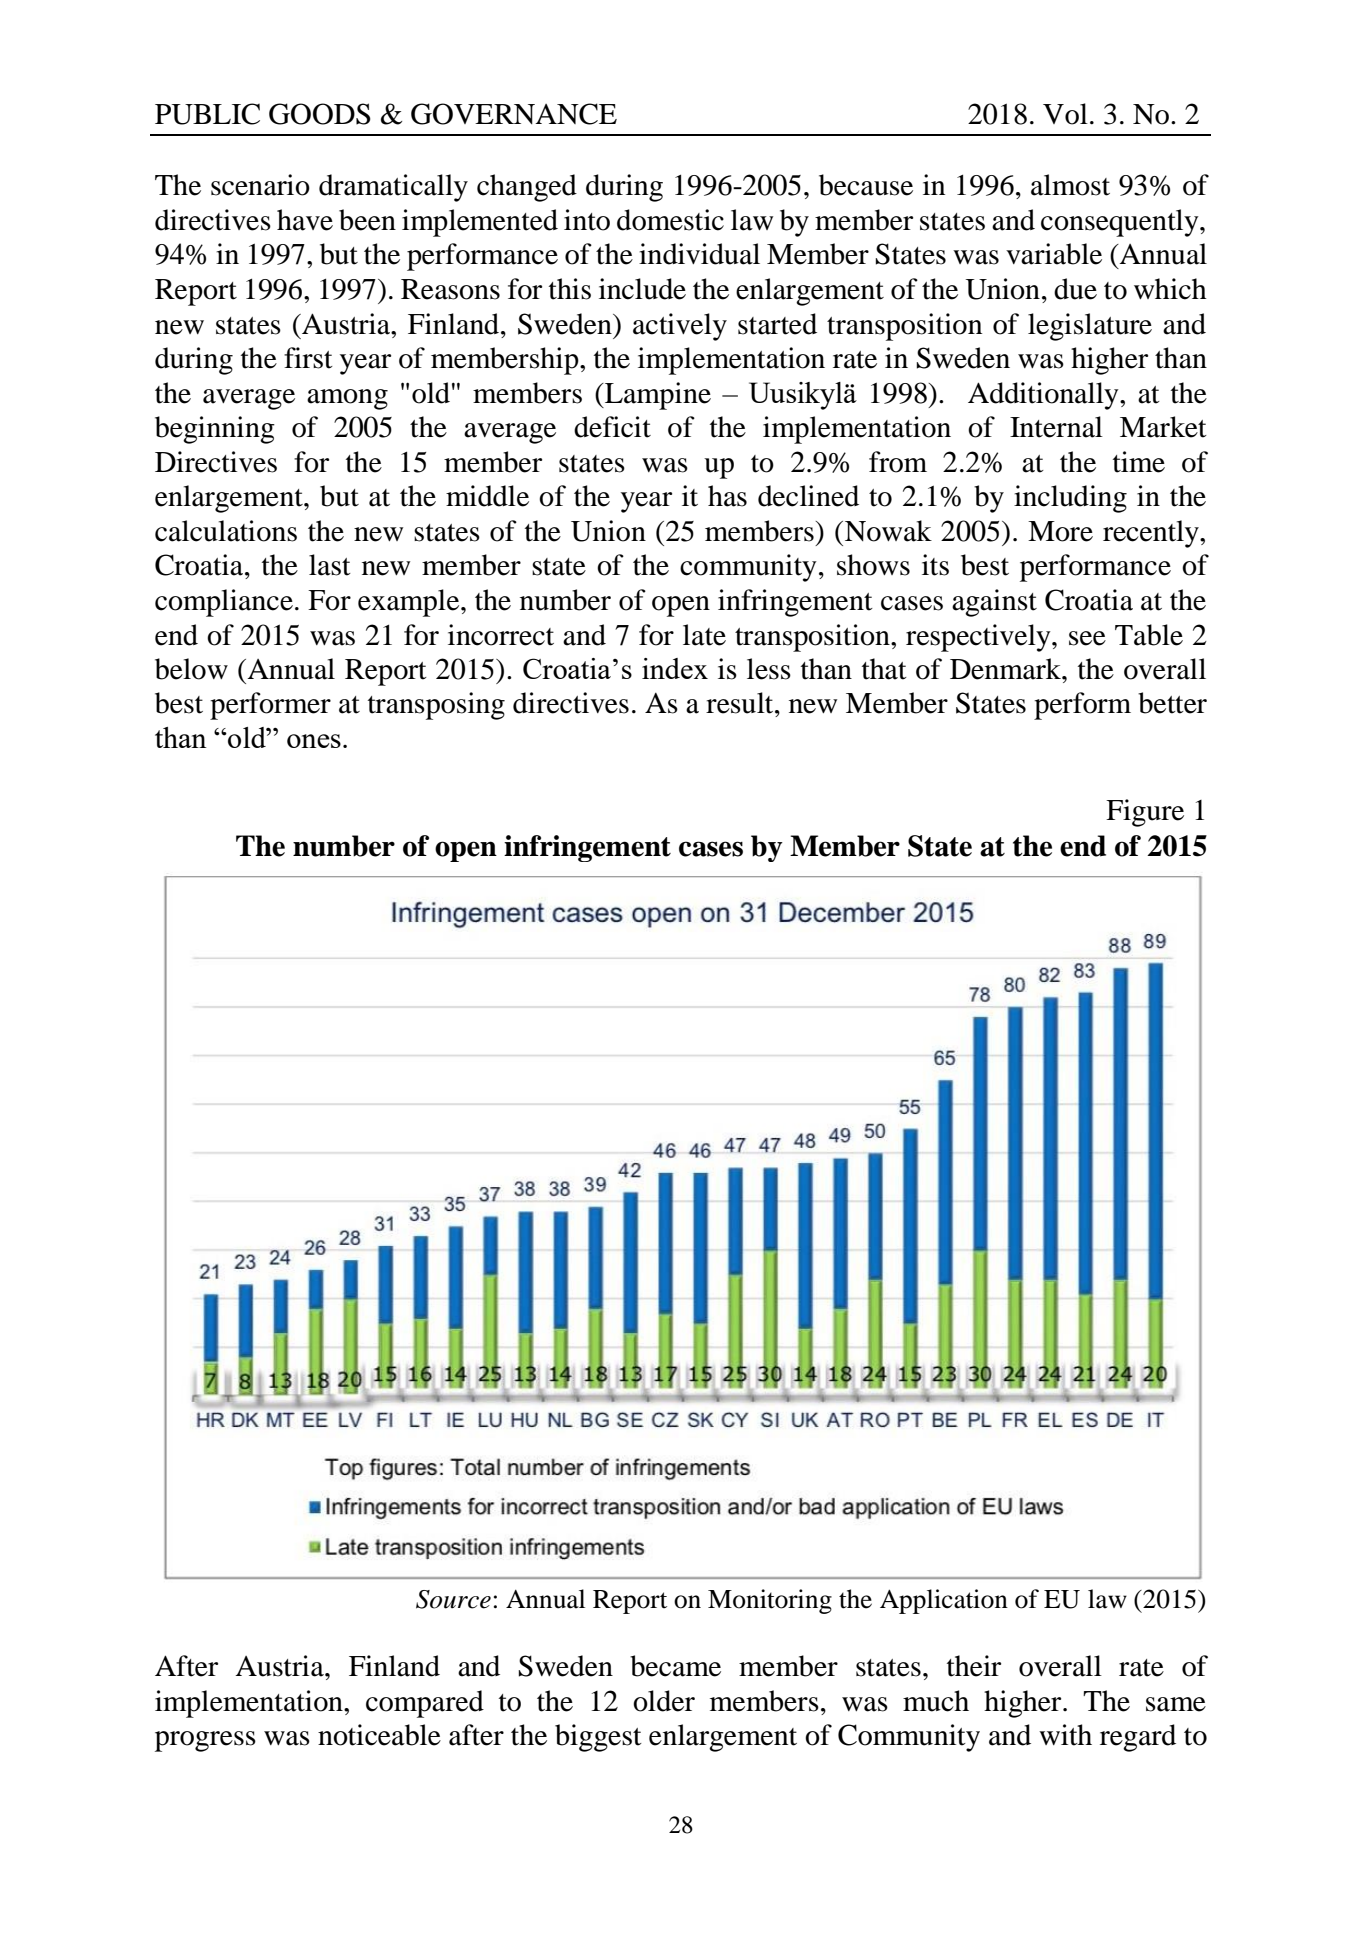 This screenshot has width=1362, height=1936. I want to click on Source, so click(453, 1599).
